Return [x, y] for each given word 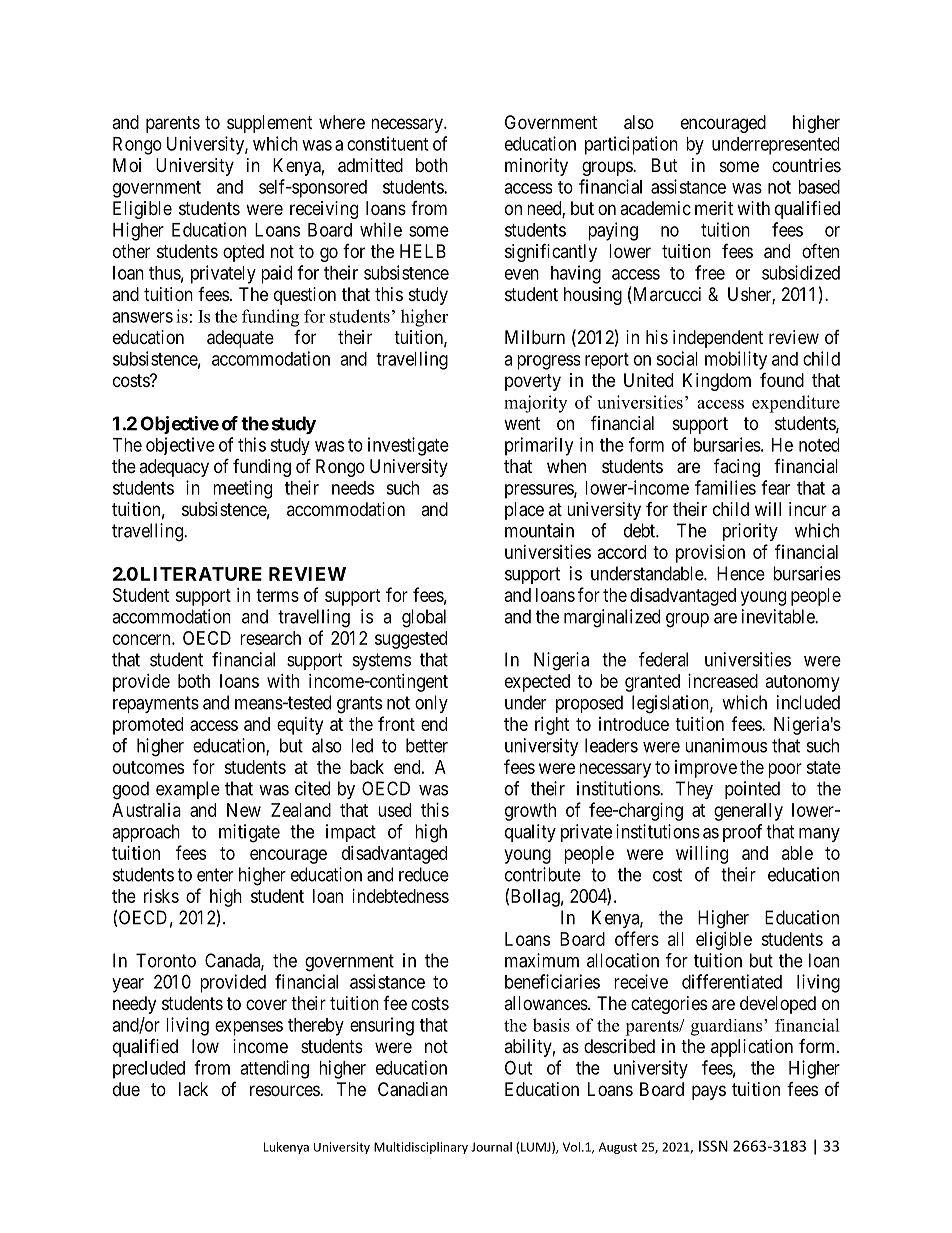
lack [193, 1089]
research [270, 638]
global [424, 618]
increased [723, 681]
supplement [270, 124]
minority [536, 167]
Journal [491, 1147]
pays [709, 1092]
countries [806, 165]
